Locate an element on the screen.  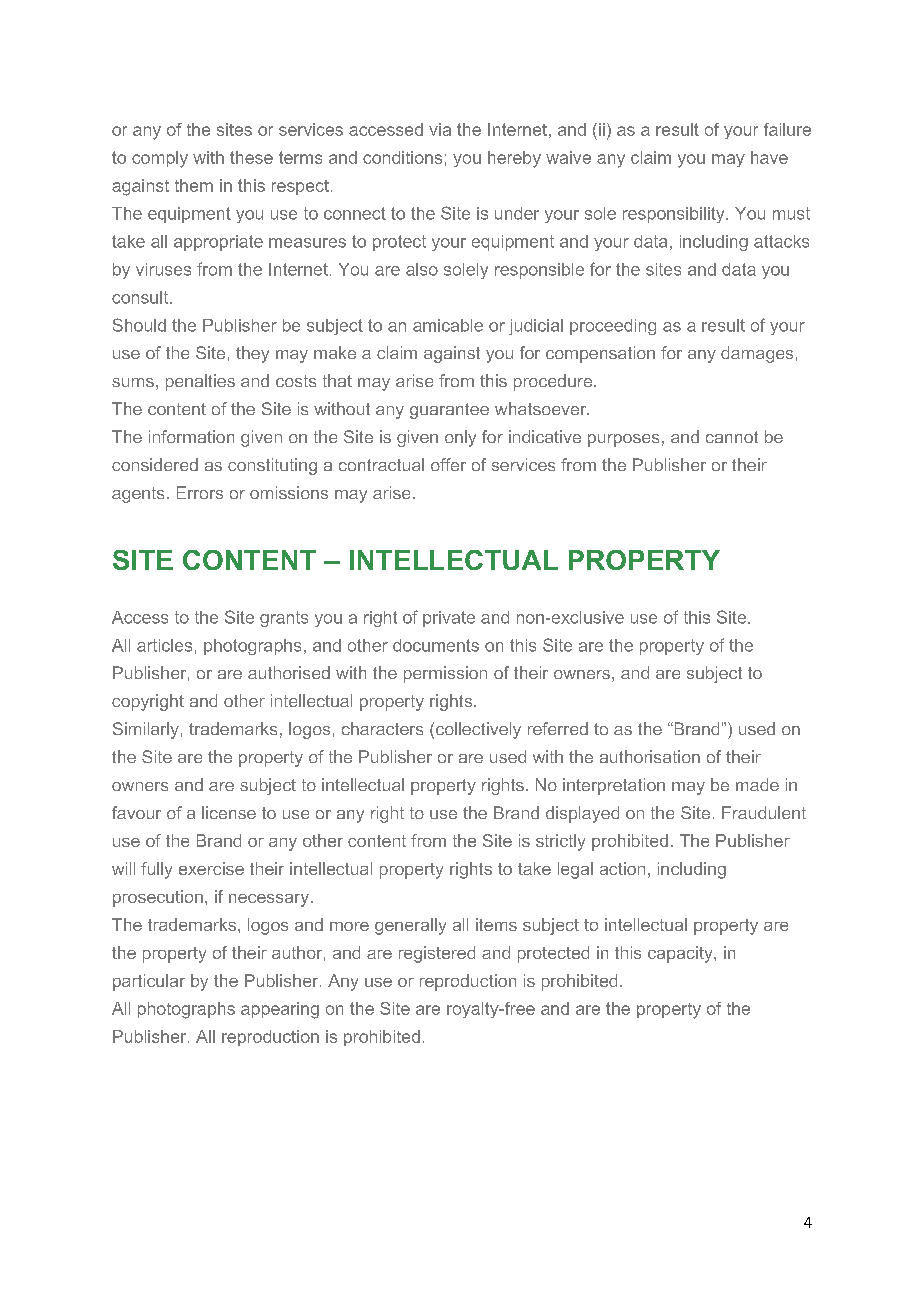
comply is located at coordinates (160, 159).
